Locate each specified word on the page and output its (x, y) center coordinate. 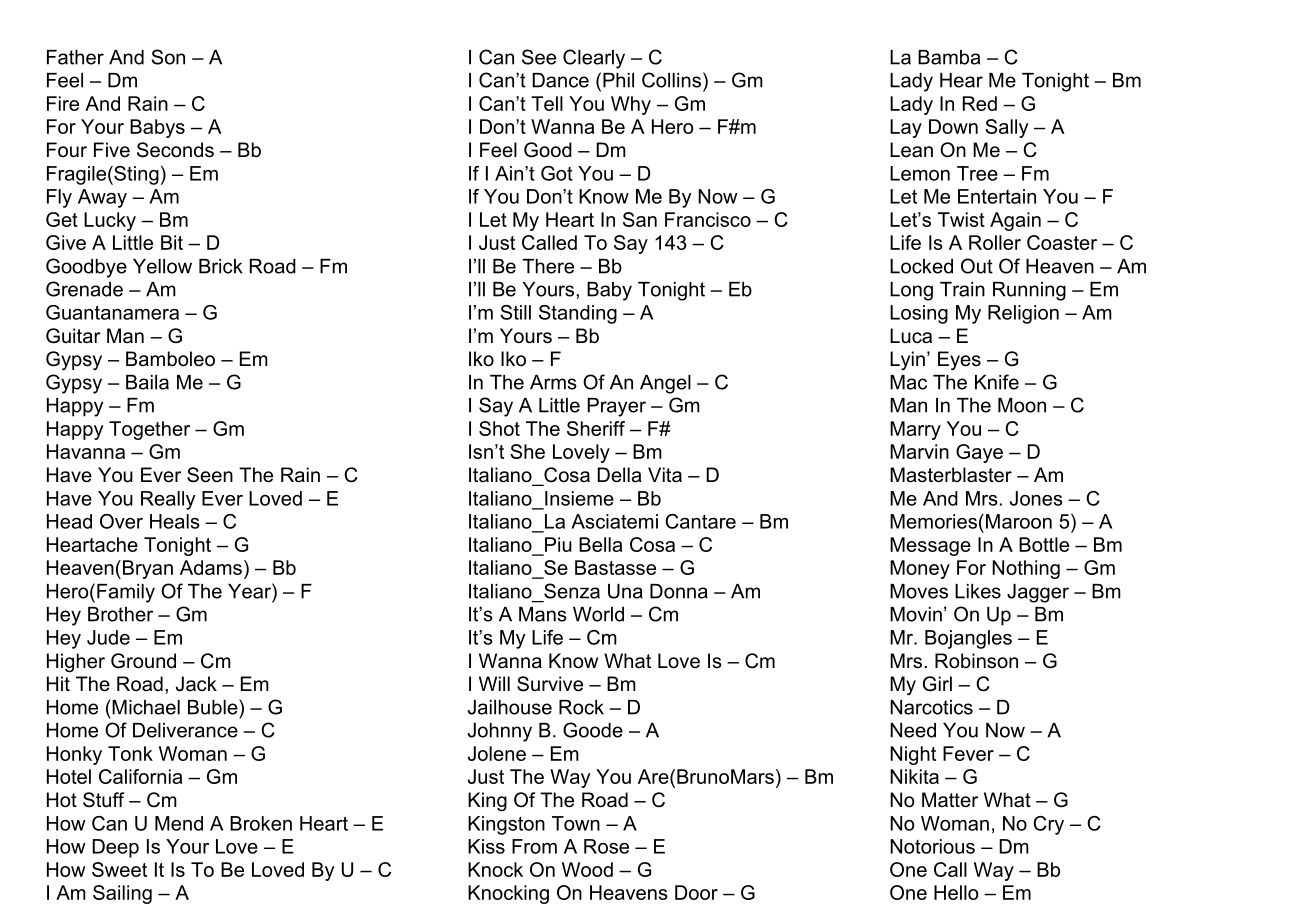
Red (980, 103)
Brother (120, 614)
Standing (578, 314)
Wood (587, 869)
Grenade (84, 289)
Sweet (119, 869)
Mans (543, 614)
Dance (560, 80)
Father (75, 57)
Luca (911, 336)
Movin (916, 614)
